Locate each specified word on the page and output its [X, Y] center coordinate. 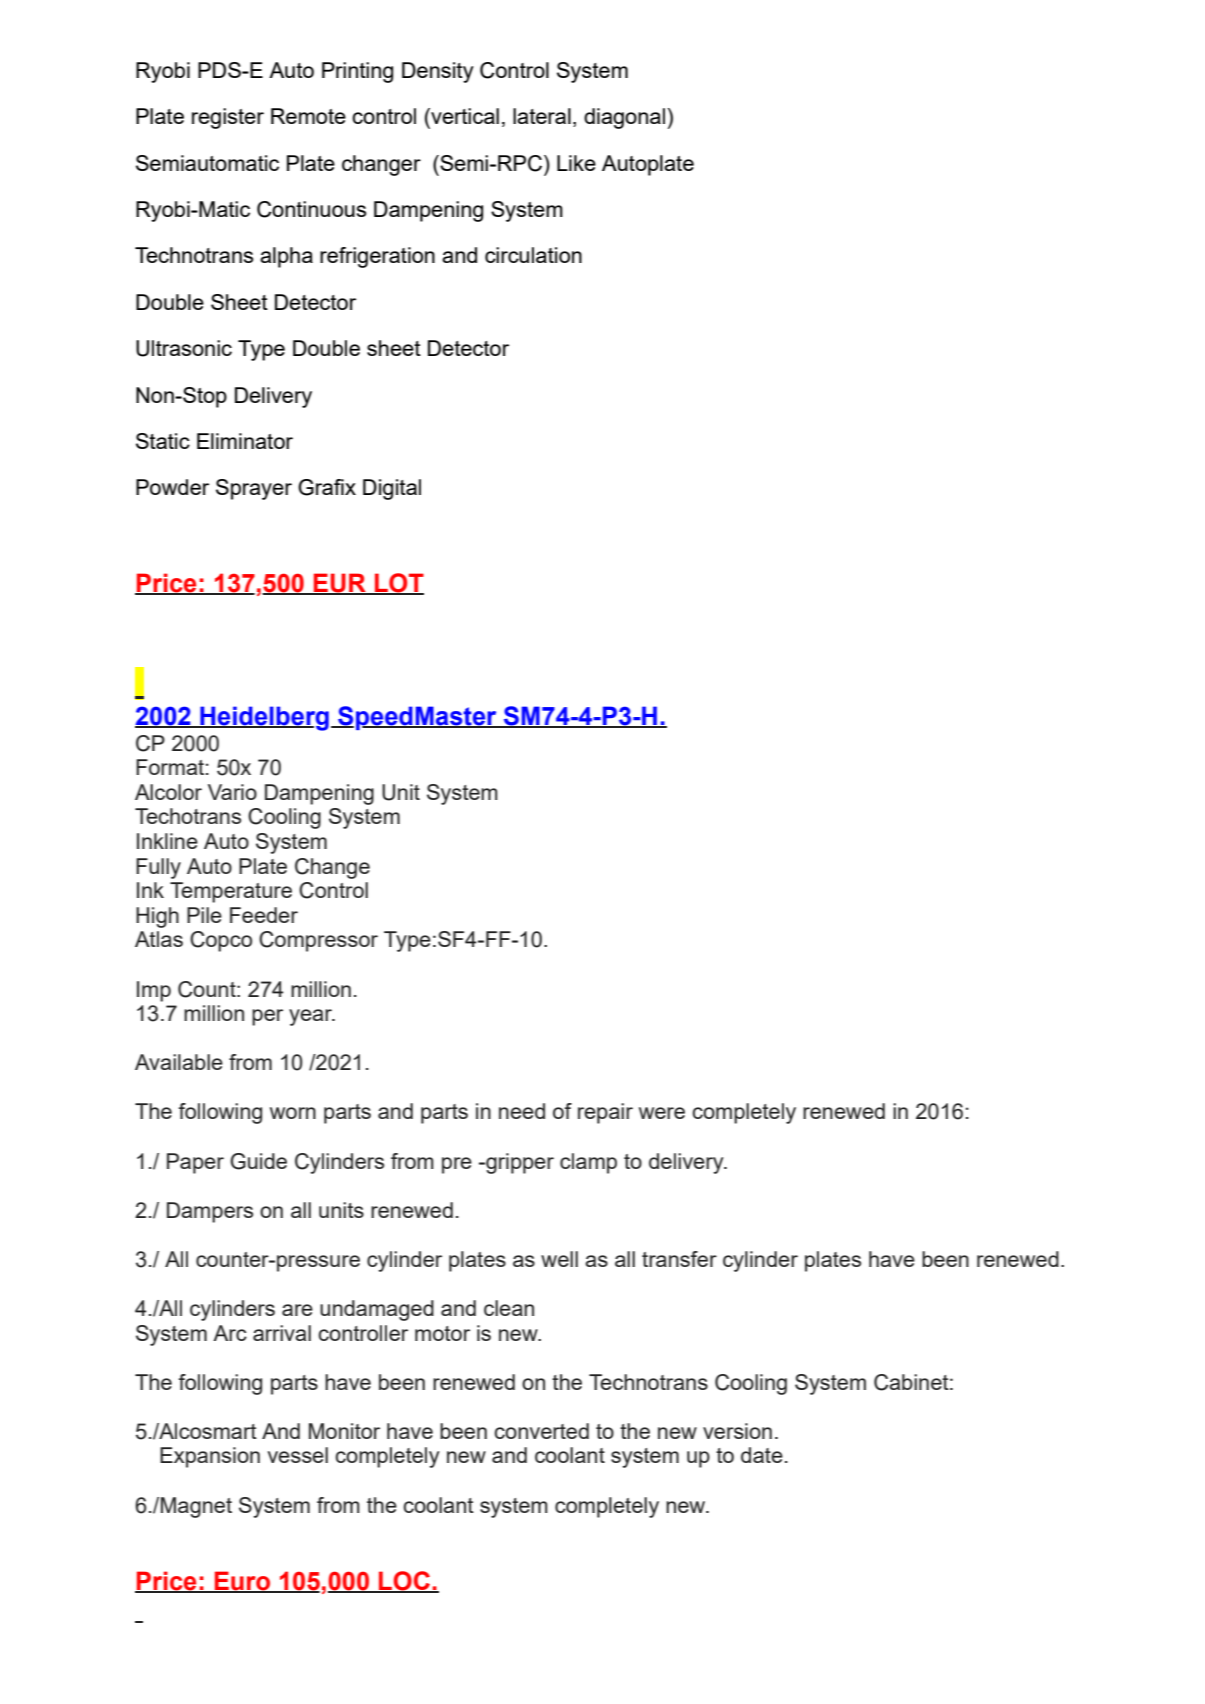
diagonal [624, 118]
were [662, 1113]
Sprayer [254, 489]
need [522, 1111]
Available [179, 1062]
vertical [464, 116]
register [228, 118]
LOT [398, 584]
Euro [242, 1582]
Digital [392, 489]
